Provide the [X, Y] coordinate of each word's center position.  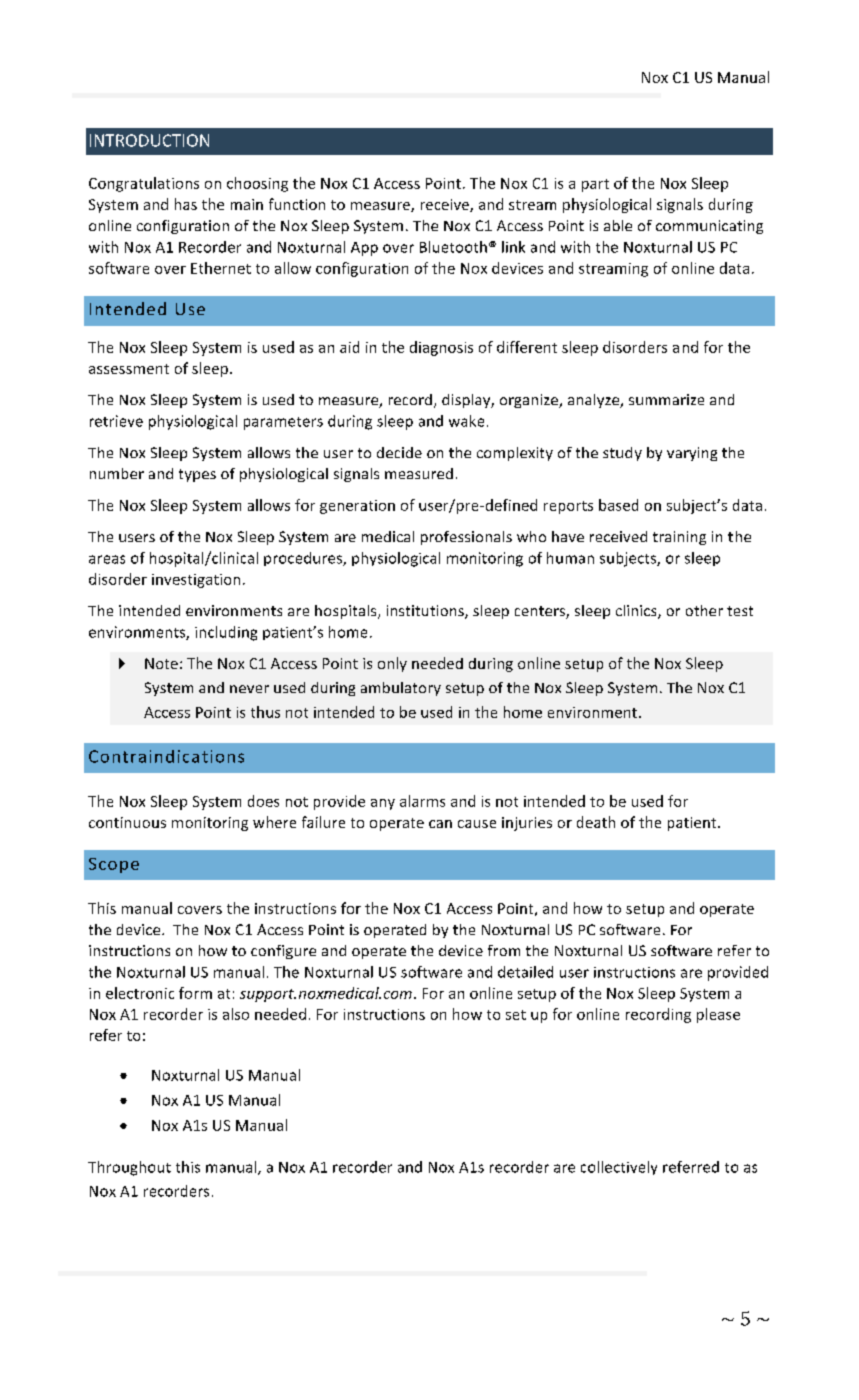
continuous [127, 822]
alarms [422, 801]
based [618, 505]
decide [399, 452]
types [197, 475]
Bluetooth [453, 247]
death [596, 822]
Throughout [129, 1168]
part [595, 185]
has [186, 204]
